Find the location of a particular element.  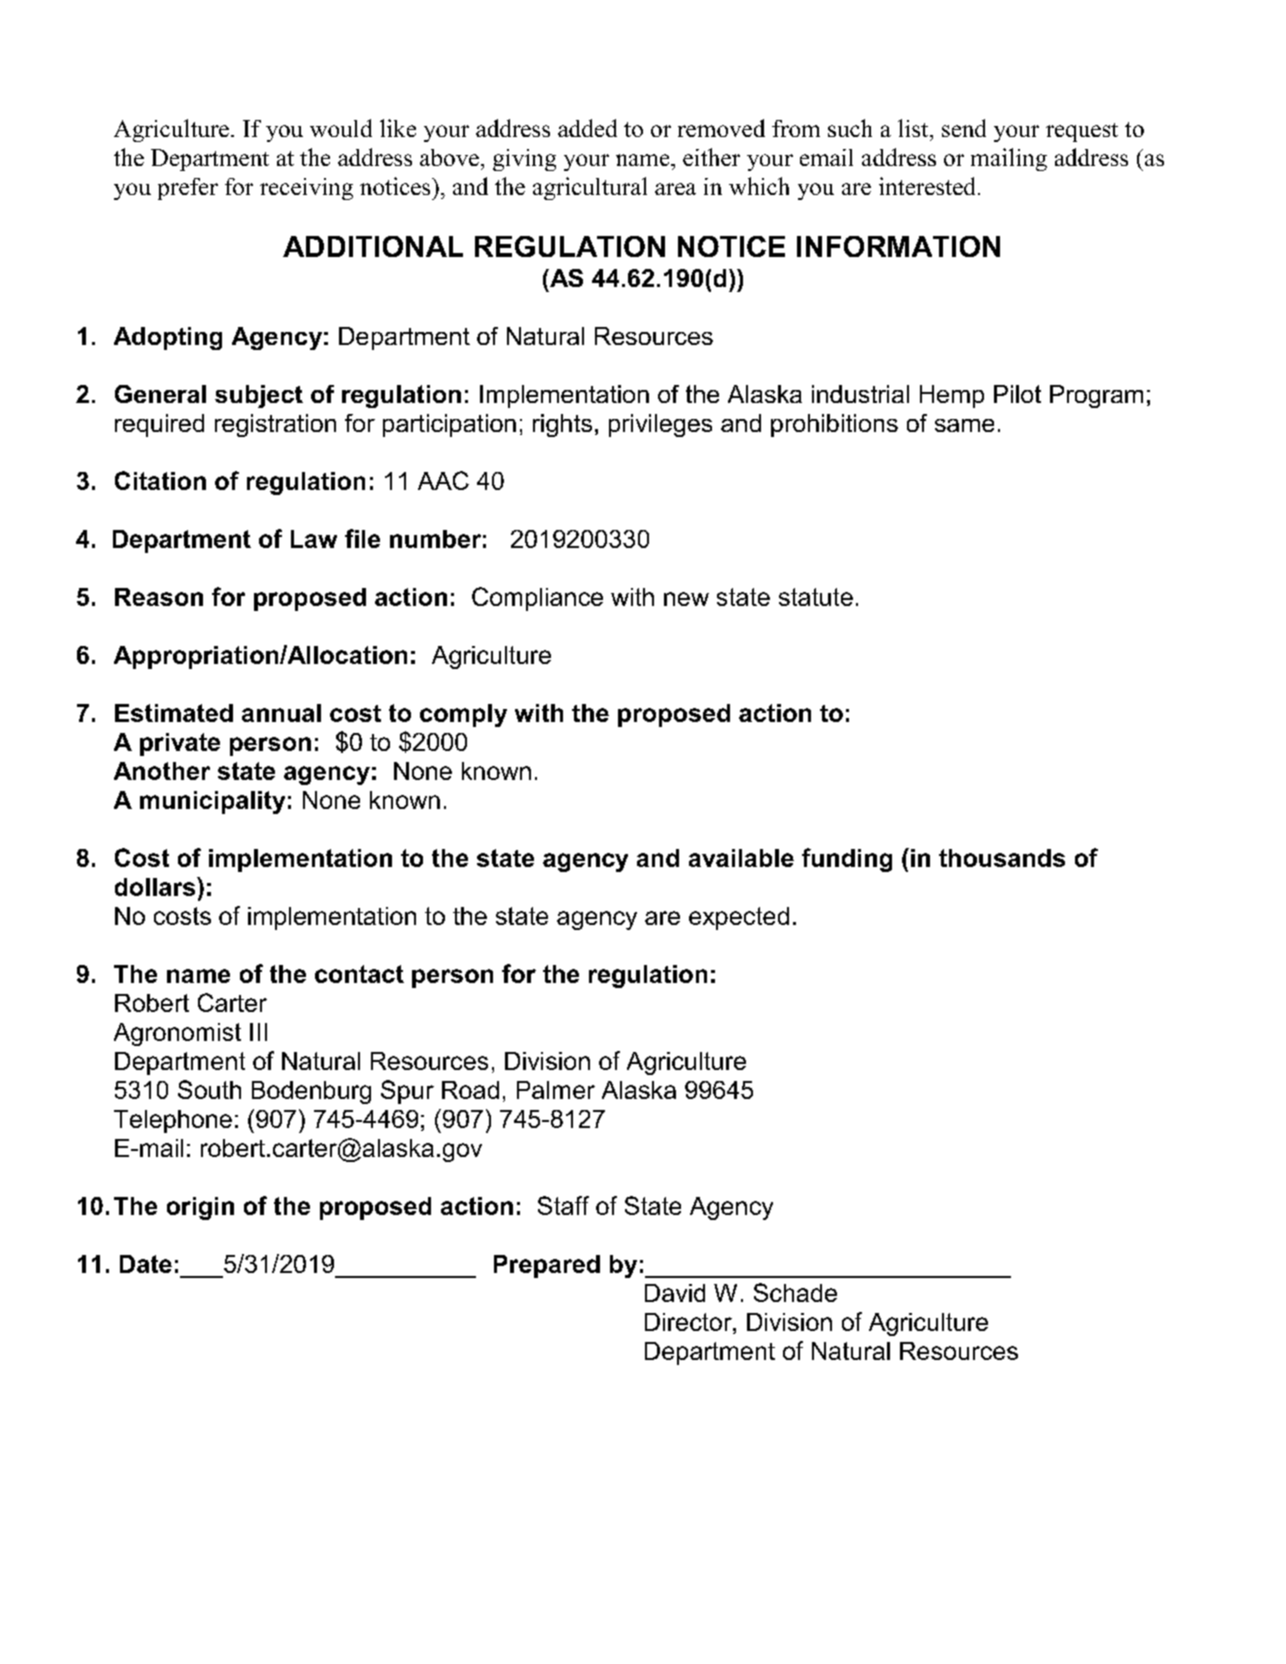

III is located at coordinates (258, 1032).
